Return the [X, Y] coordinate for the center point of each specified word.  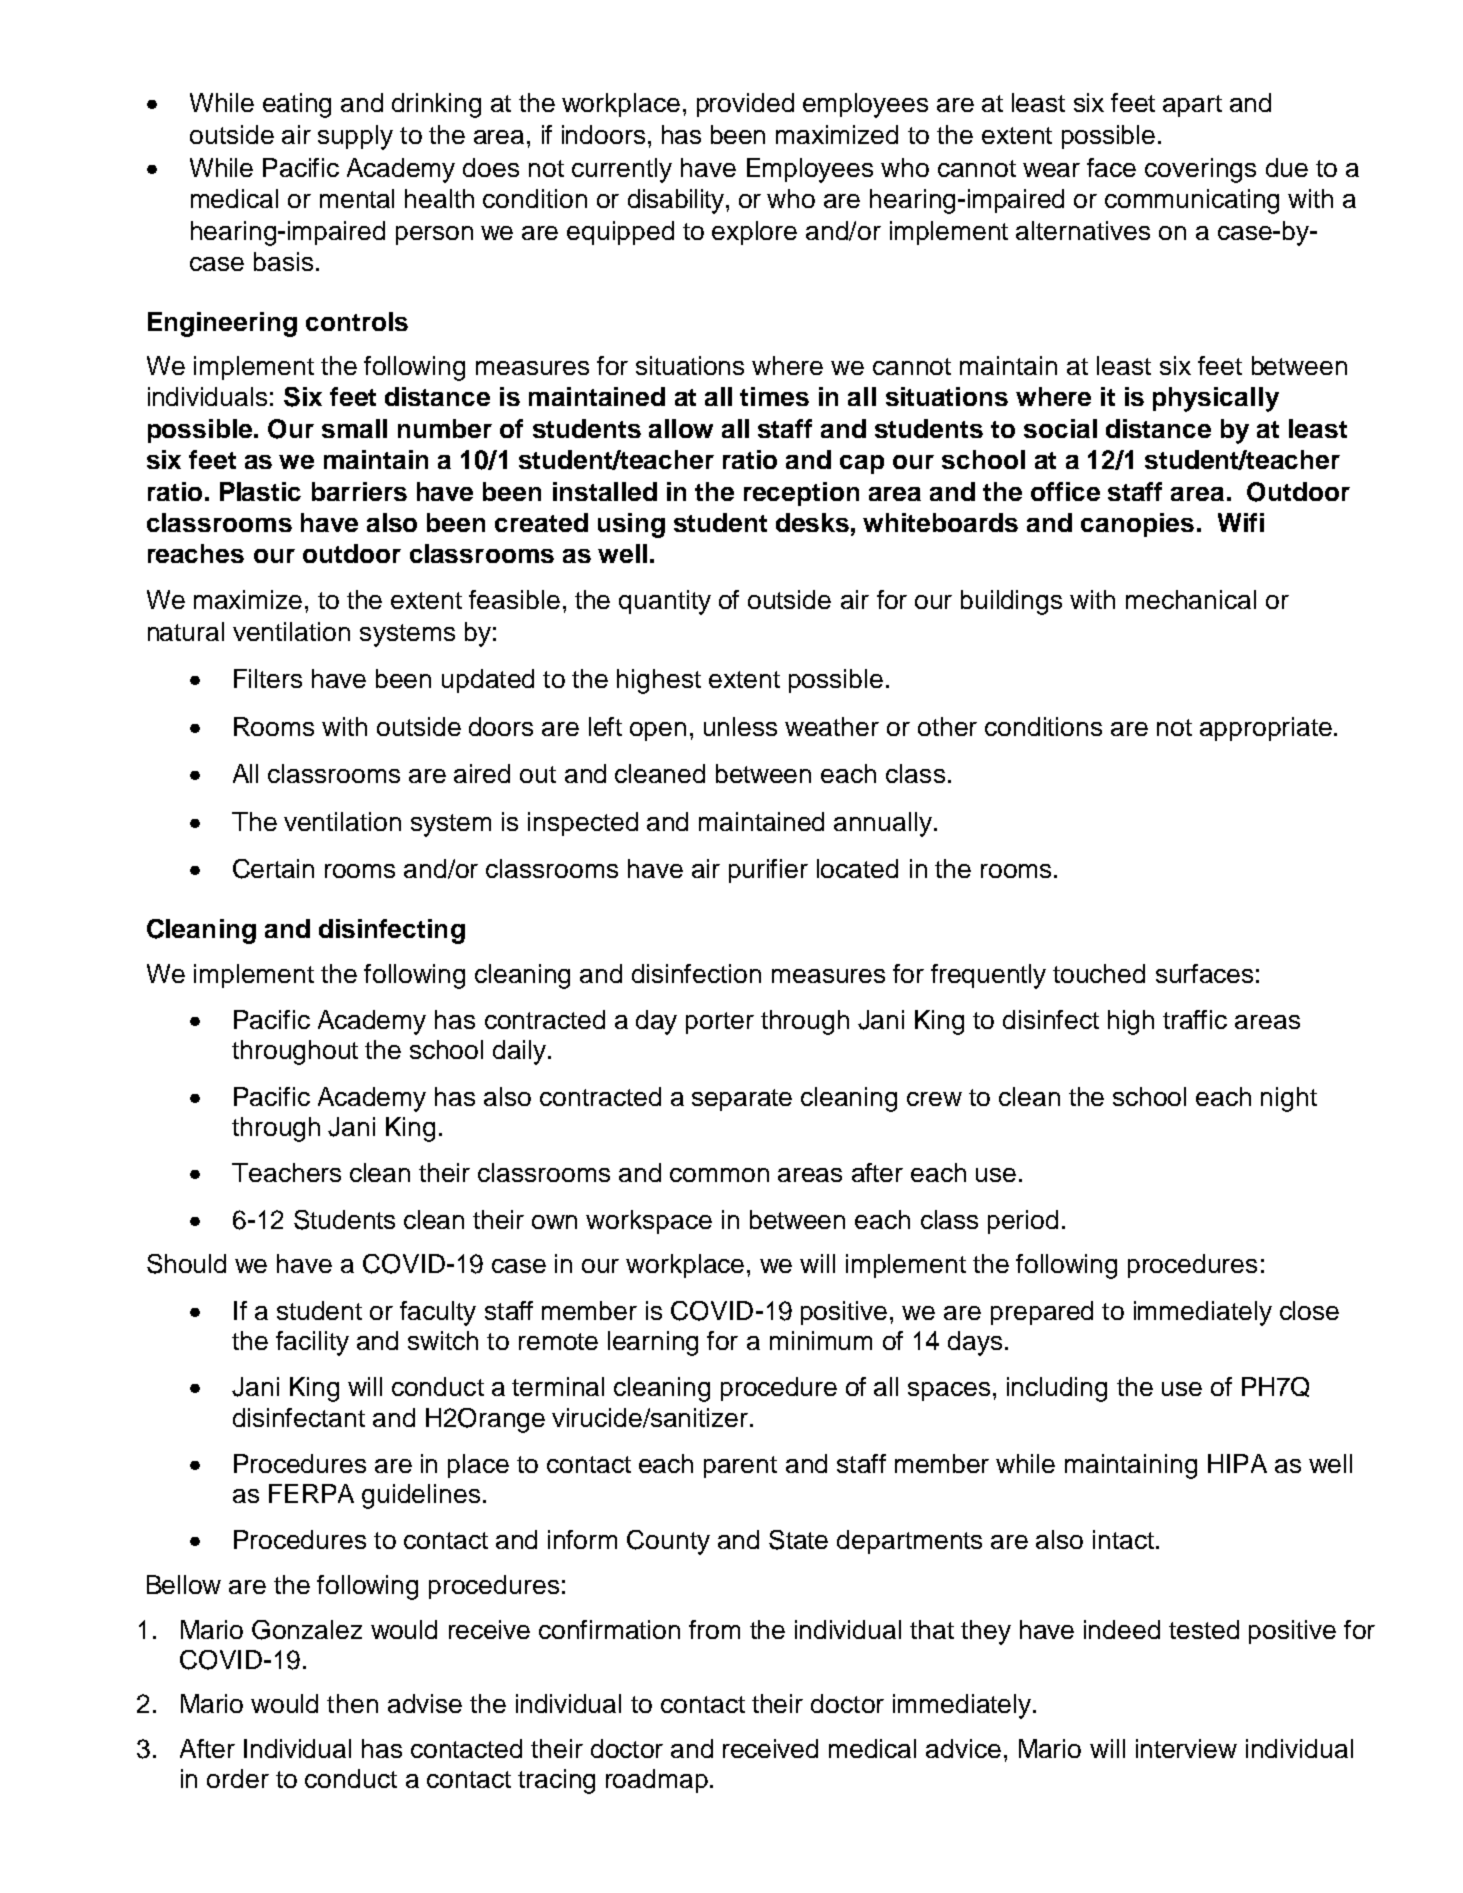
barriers [359, 491]
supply [355, 137]
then [352, 1703]
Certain [273, 869]
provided [745, 105]
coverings [1200, 170]
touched [1099, 973]
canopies [1137, 525]
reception [801, 494]
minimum [821, 1340]
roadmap [657, 1781]
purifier [768, 871]
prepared [1042, 1313]
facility [312, 1343]
